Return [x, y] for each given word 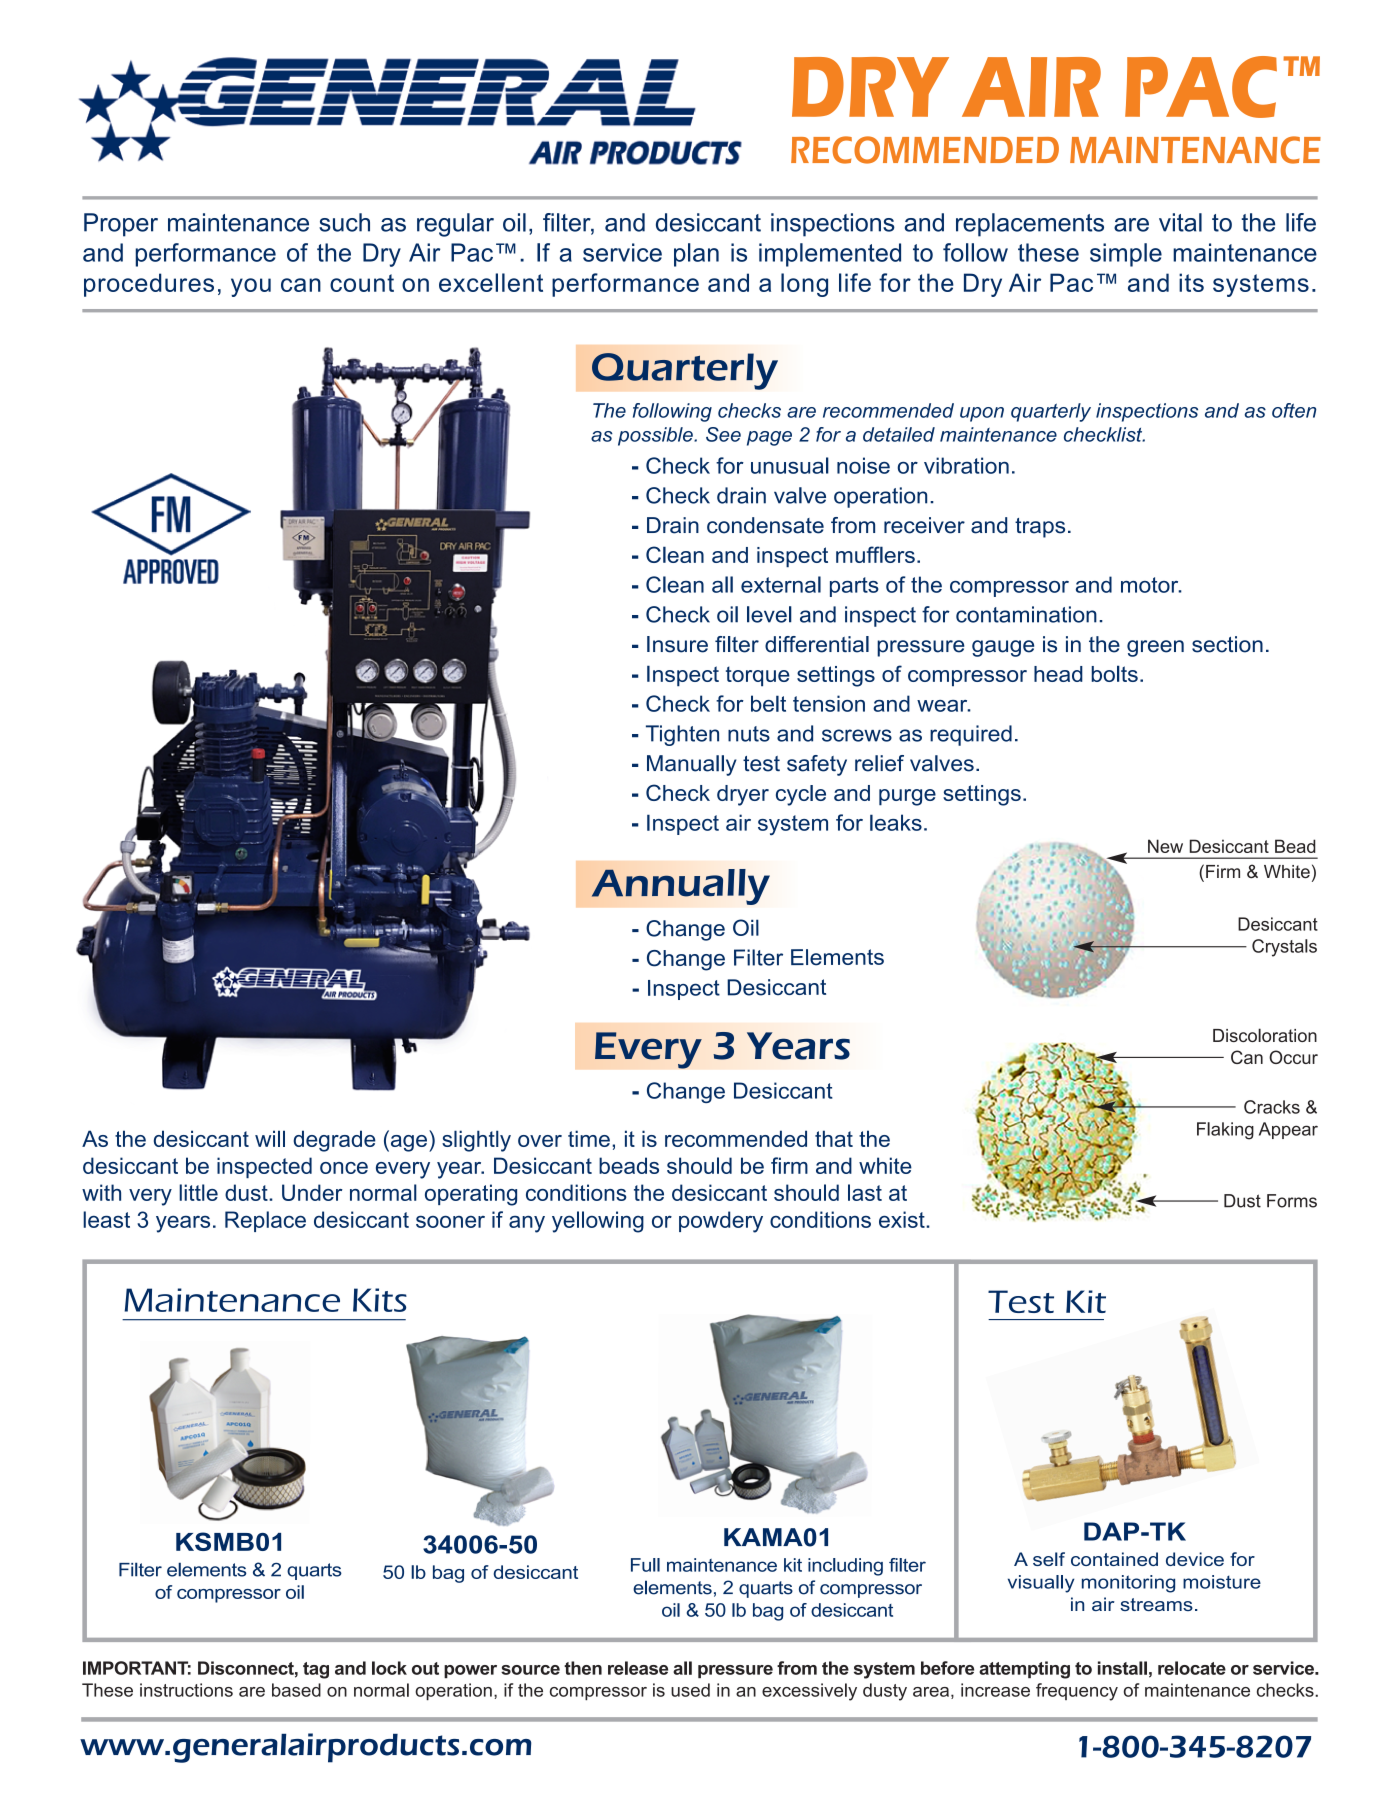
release [638, 1668]
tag [316, 1670]
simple [1126, 255]
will [270, 1138]
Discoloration [1265, 1035]
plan [696, 255]
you [251, 287]
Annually [680, 887]
